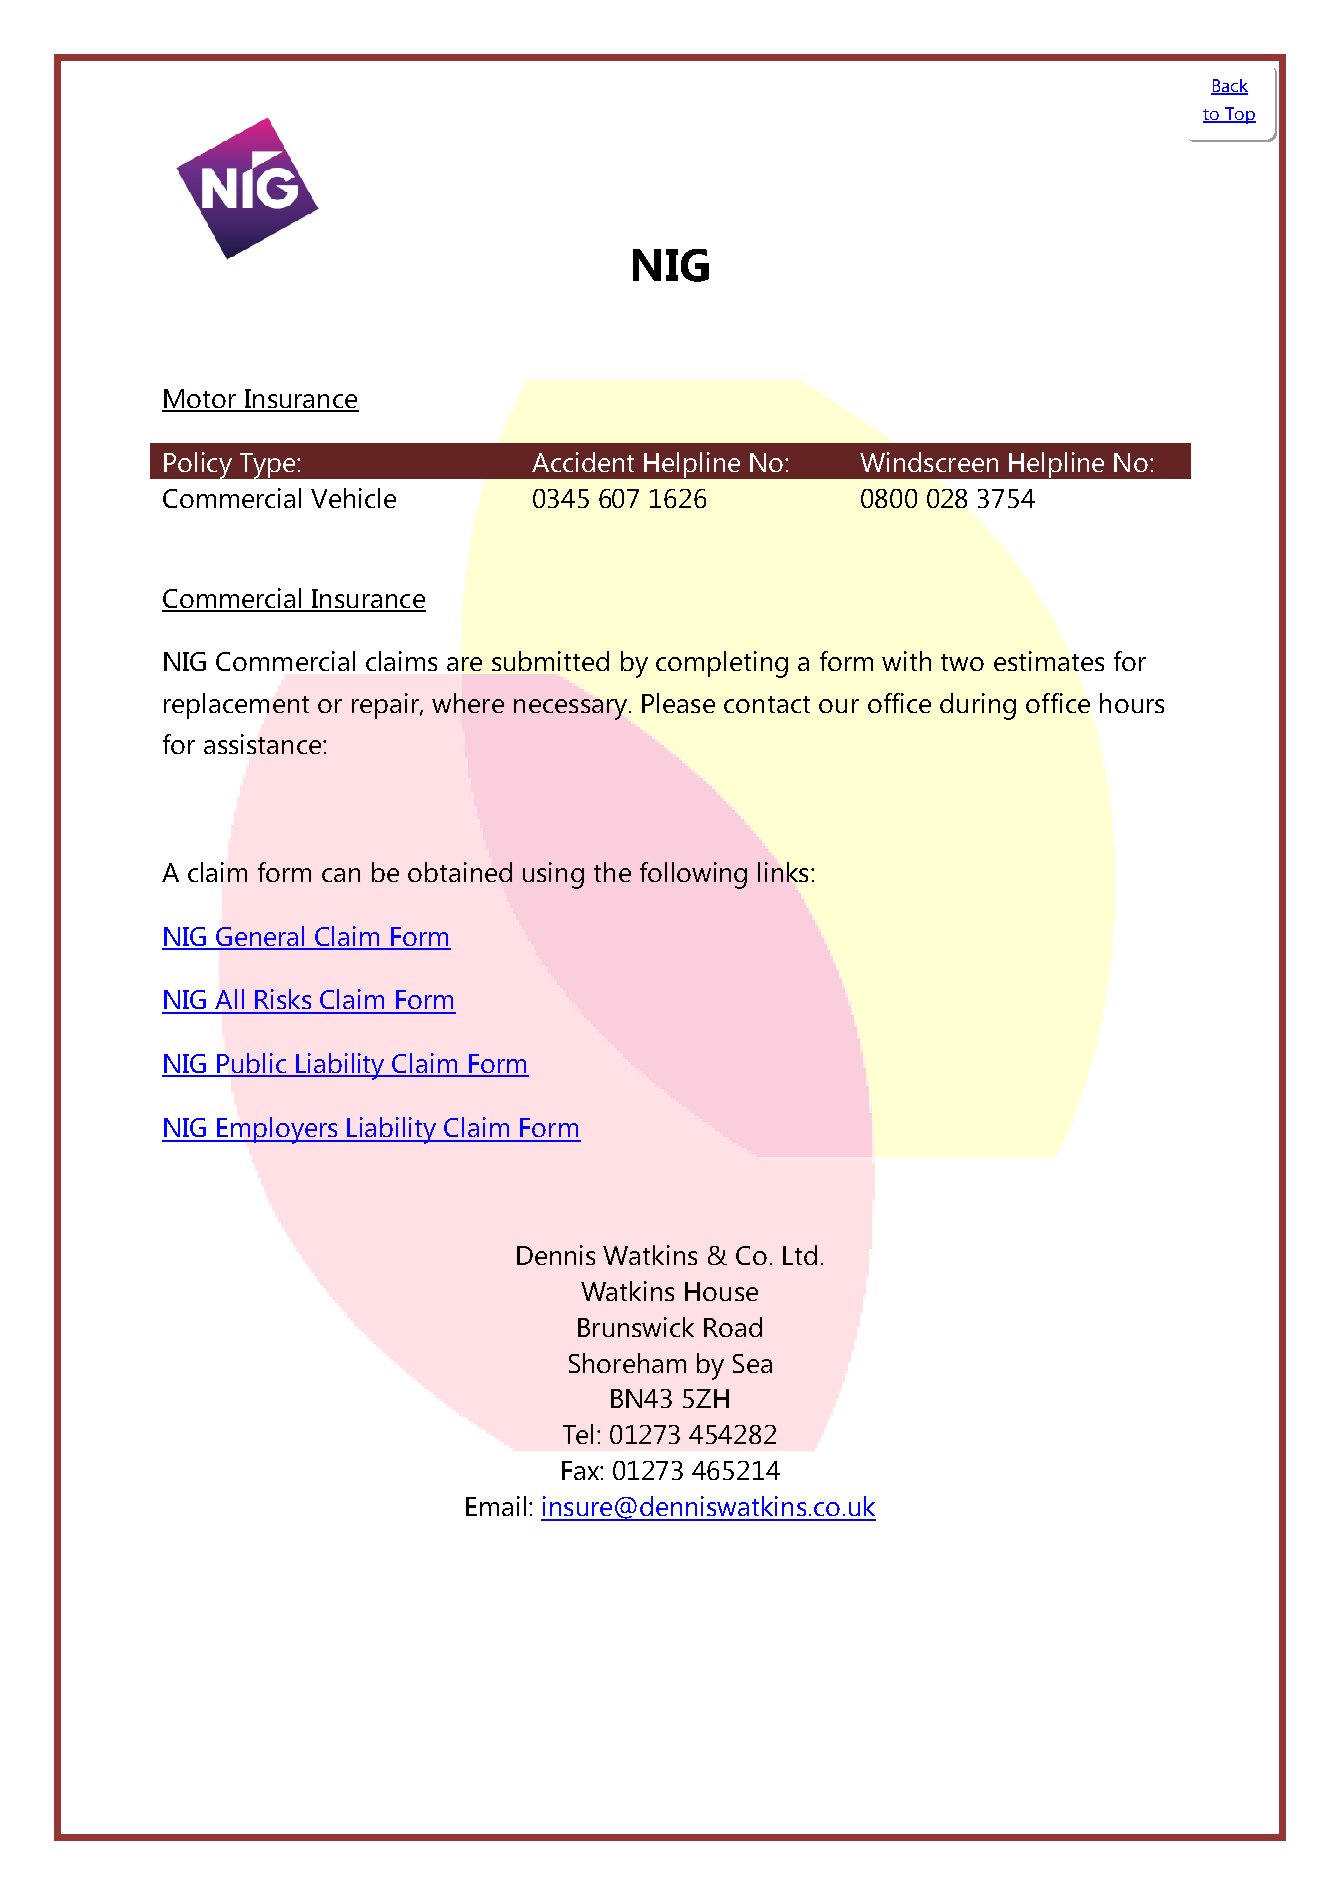 This screenshot has height=1895, width=1340. I want to click on assistance, so click(264, 744).
